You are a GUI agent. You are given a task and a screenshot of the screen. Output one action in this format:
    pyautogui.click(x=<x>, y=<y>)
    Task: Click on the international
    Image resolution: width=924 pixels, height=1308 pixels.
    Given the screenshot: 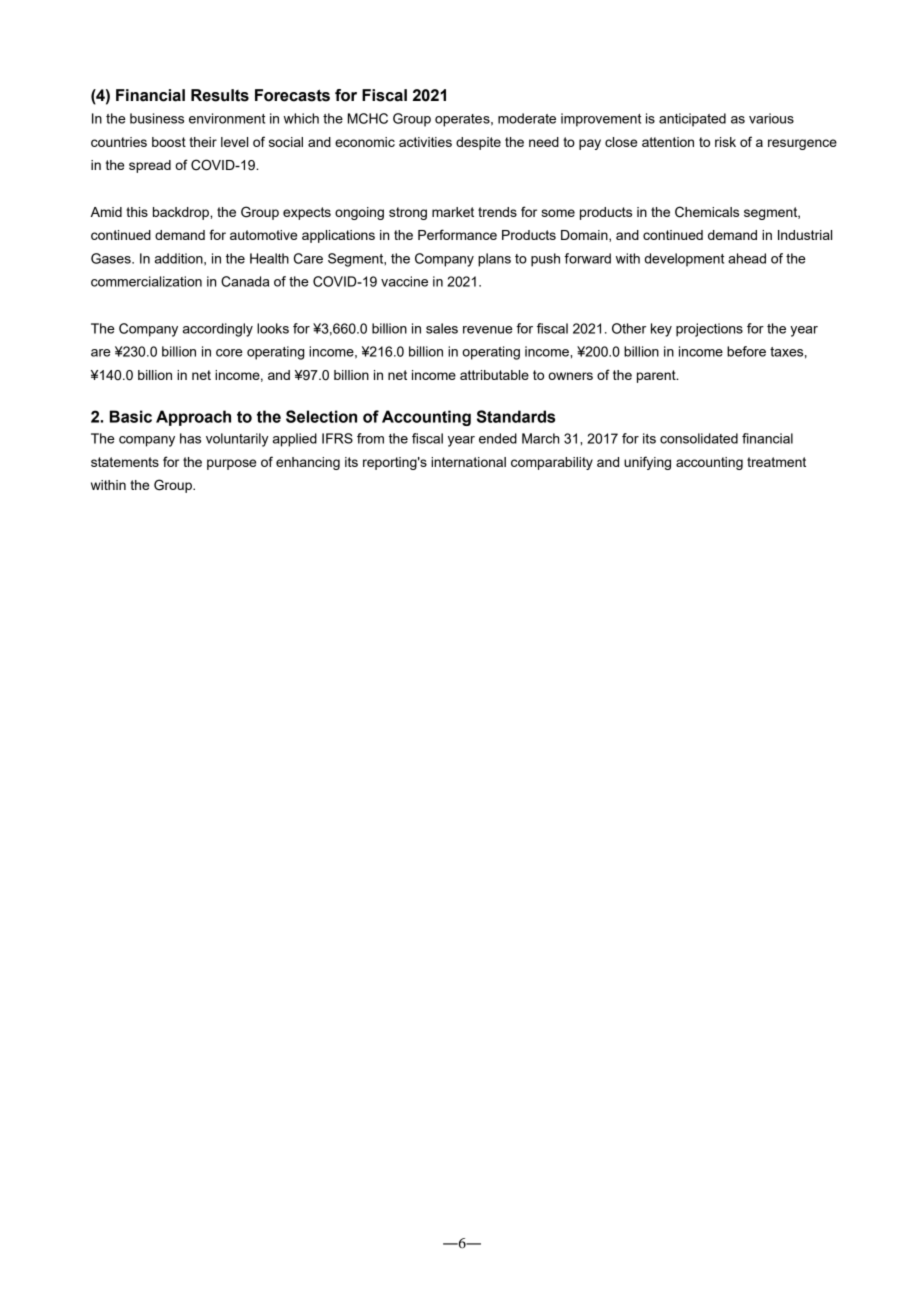 What is the action you would take?
    pyautogui.click(x=468, y=462)
